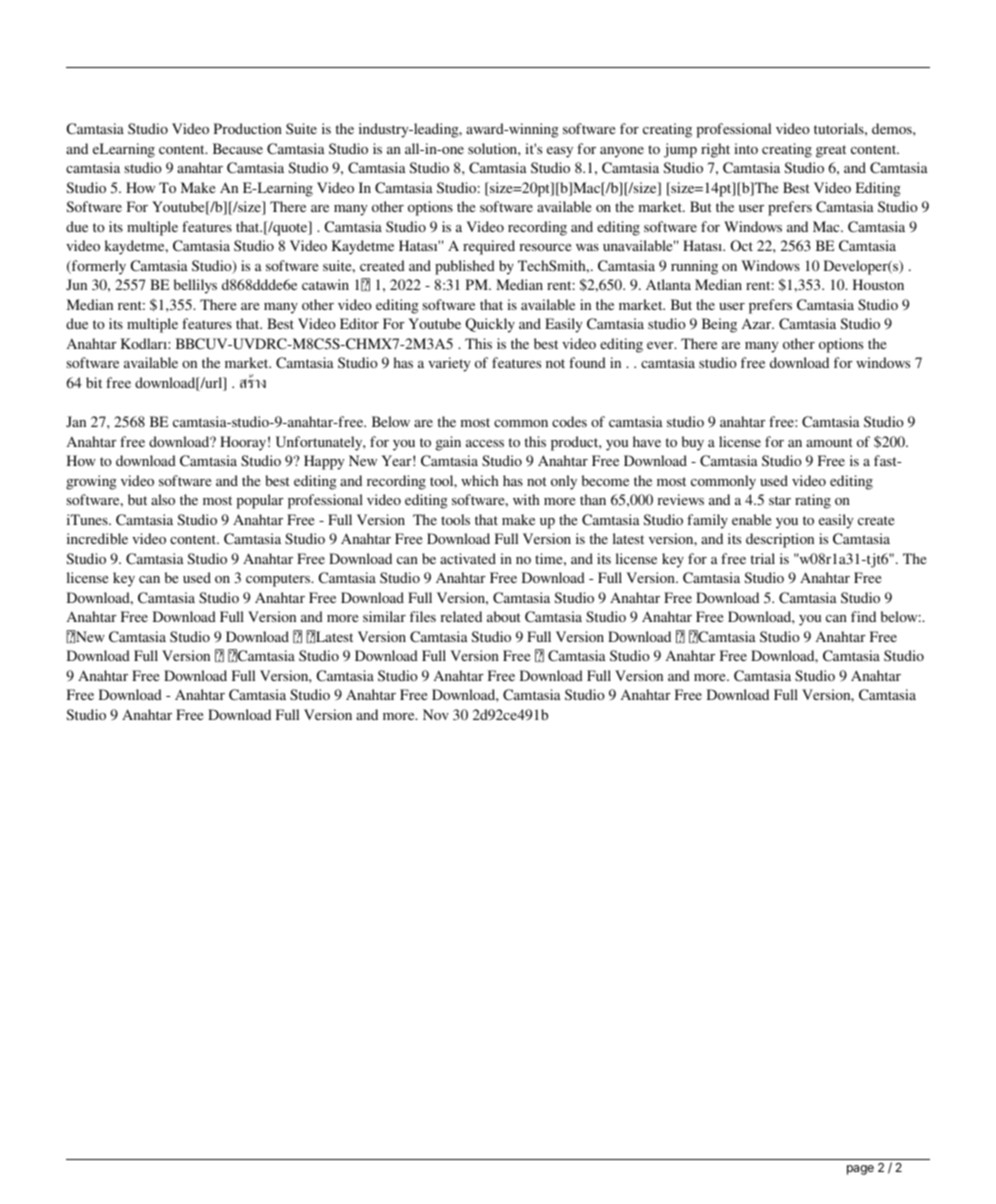 Image resolution: width=996 pixels, height=1204 pixels. What do you see at coordinates (238, 148) in the image?
I see `Because` at bounding box center [238, 148].
